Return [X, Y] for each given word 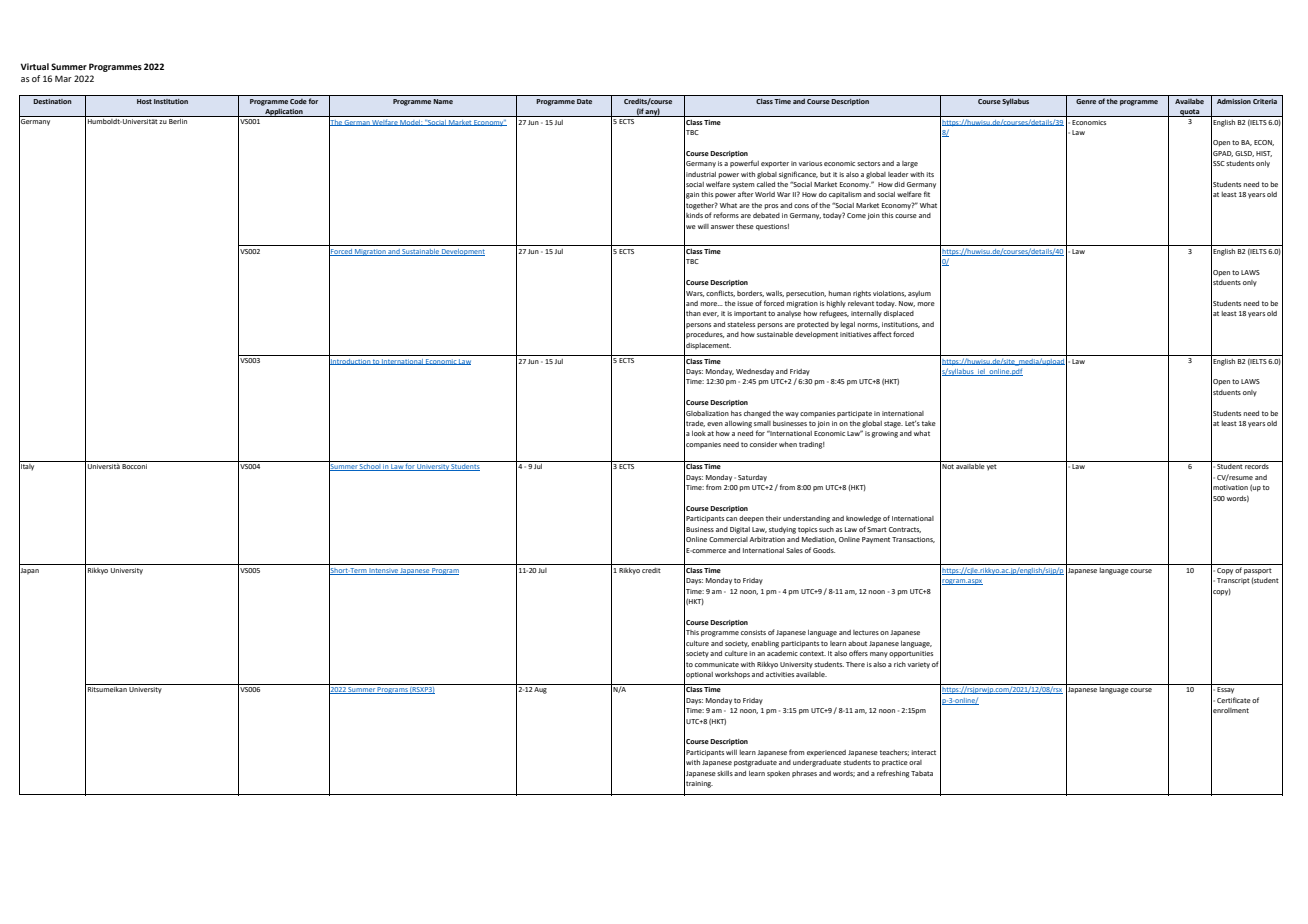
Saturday [752, 478]
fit [927, 194]
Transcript [1233, 581]
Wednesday [755, 372]
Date [584, 101]
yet [992, 467]
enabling [765, 644]
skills [725, 773]
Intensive [384, 571]
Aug [540, 690]
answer [722, 227]
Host [144, 101]
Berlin [178, 121]
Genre [1086, 101]
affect [882, 334]
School [370, 467]
